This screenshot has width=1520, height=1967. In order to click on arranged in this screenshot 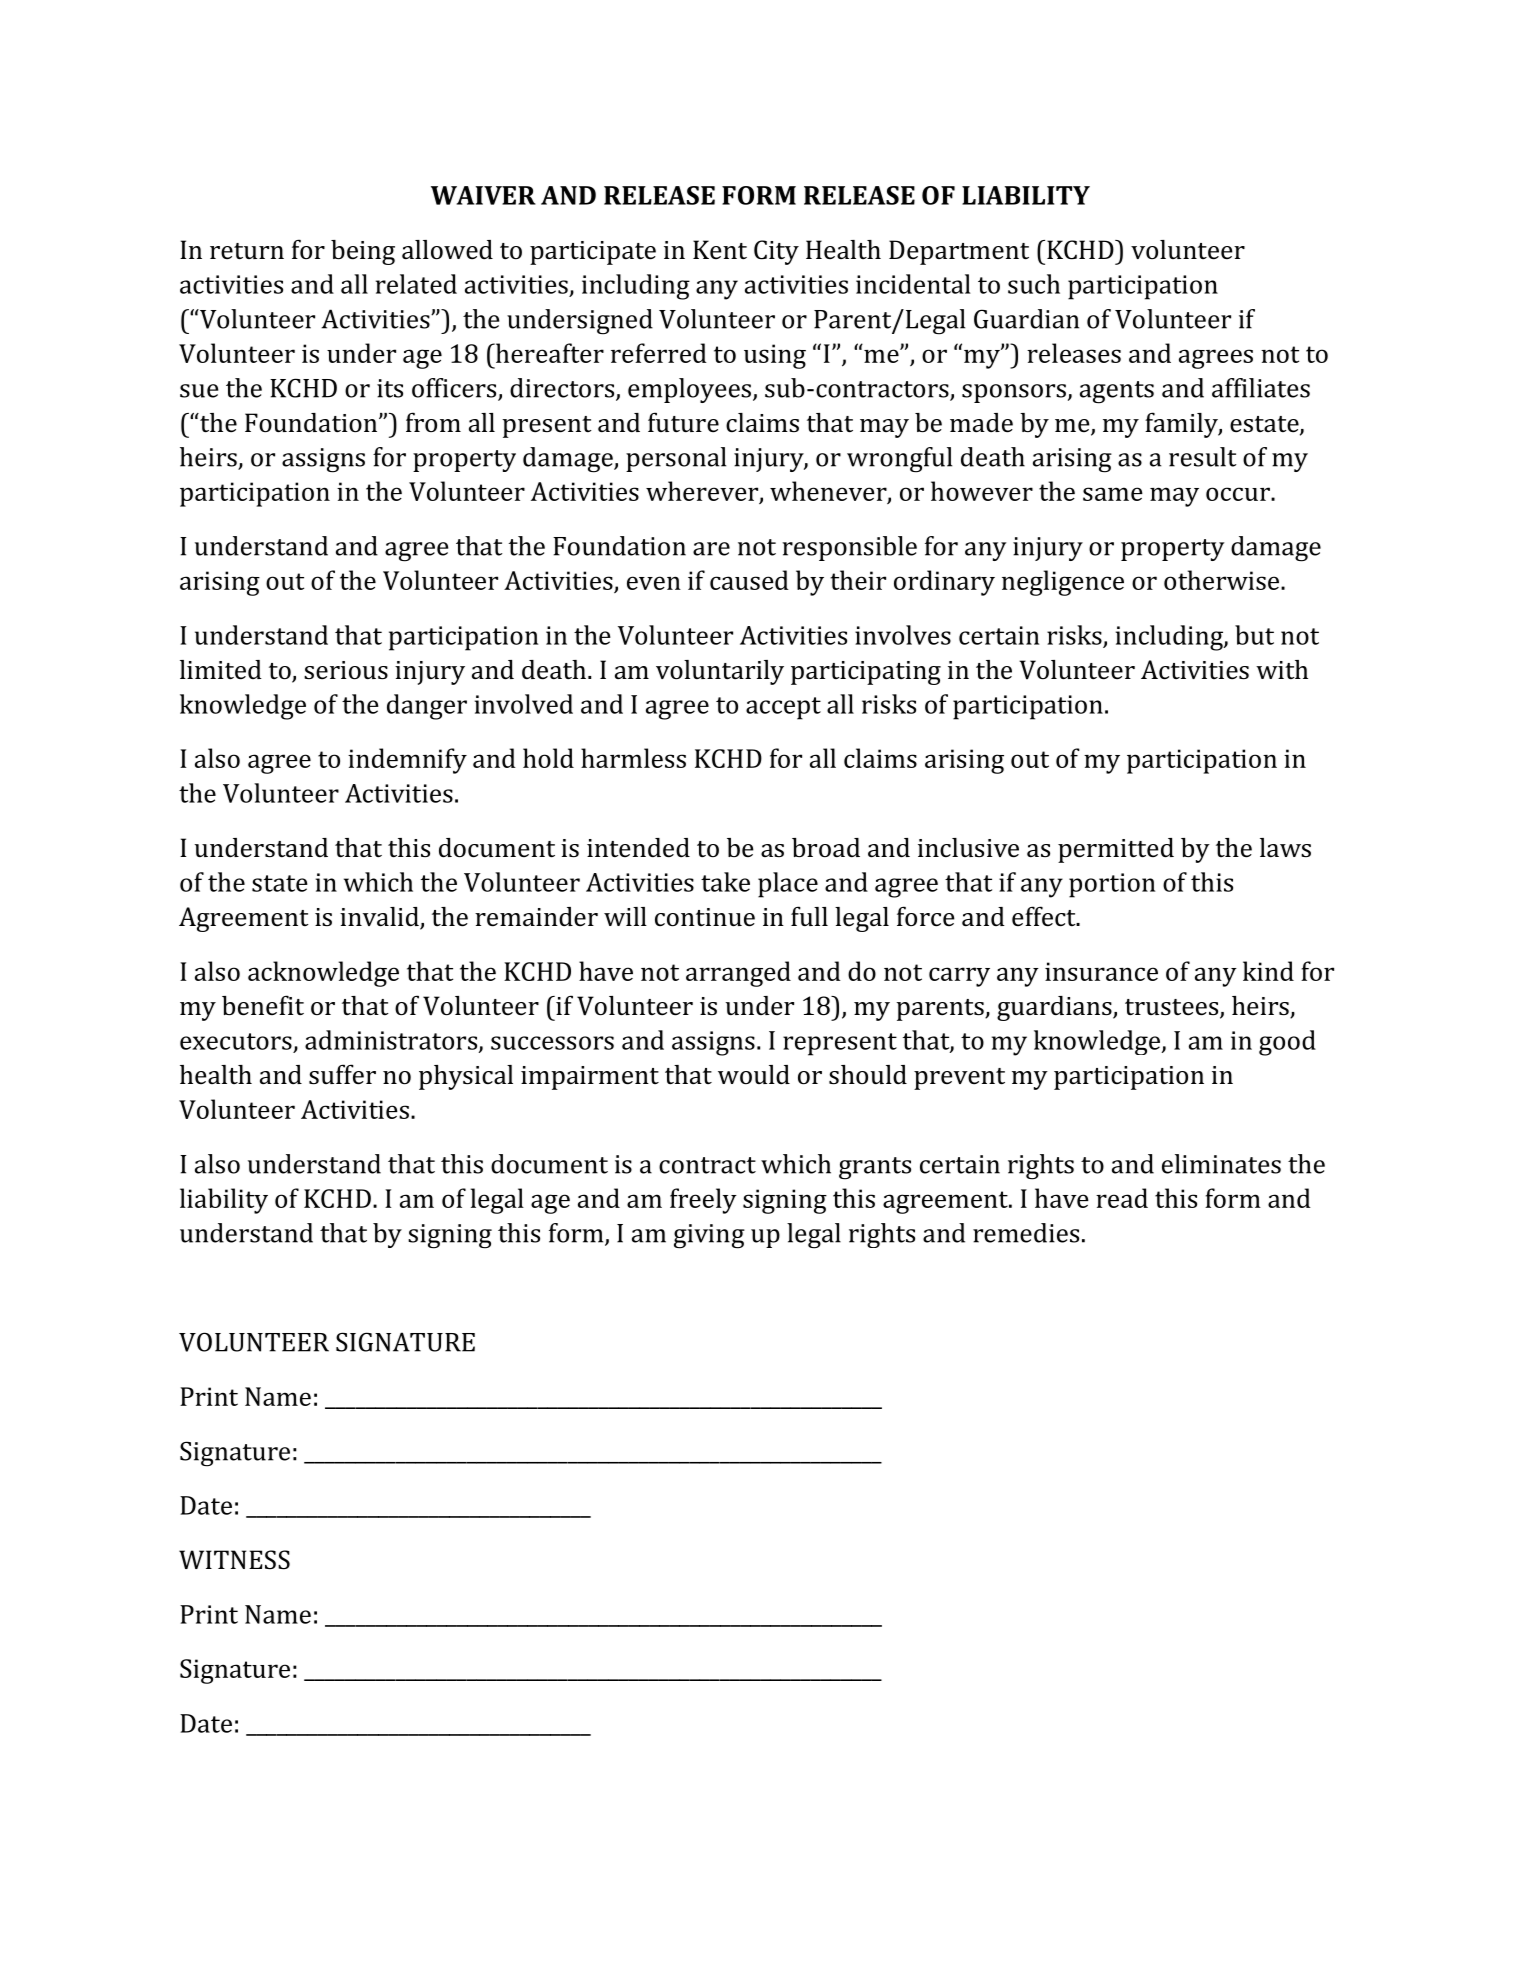, I will do `click(738, 974)`.
